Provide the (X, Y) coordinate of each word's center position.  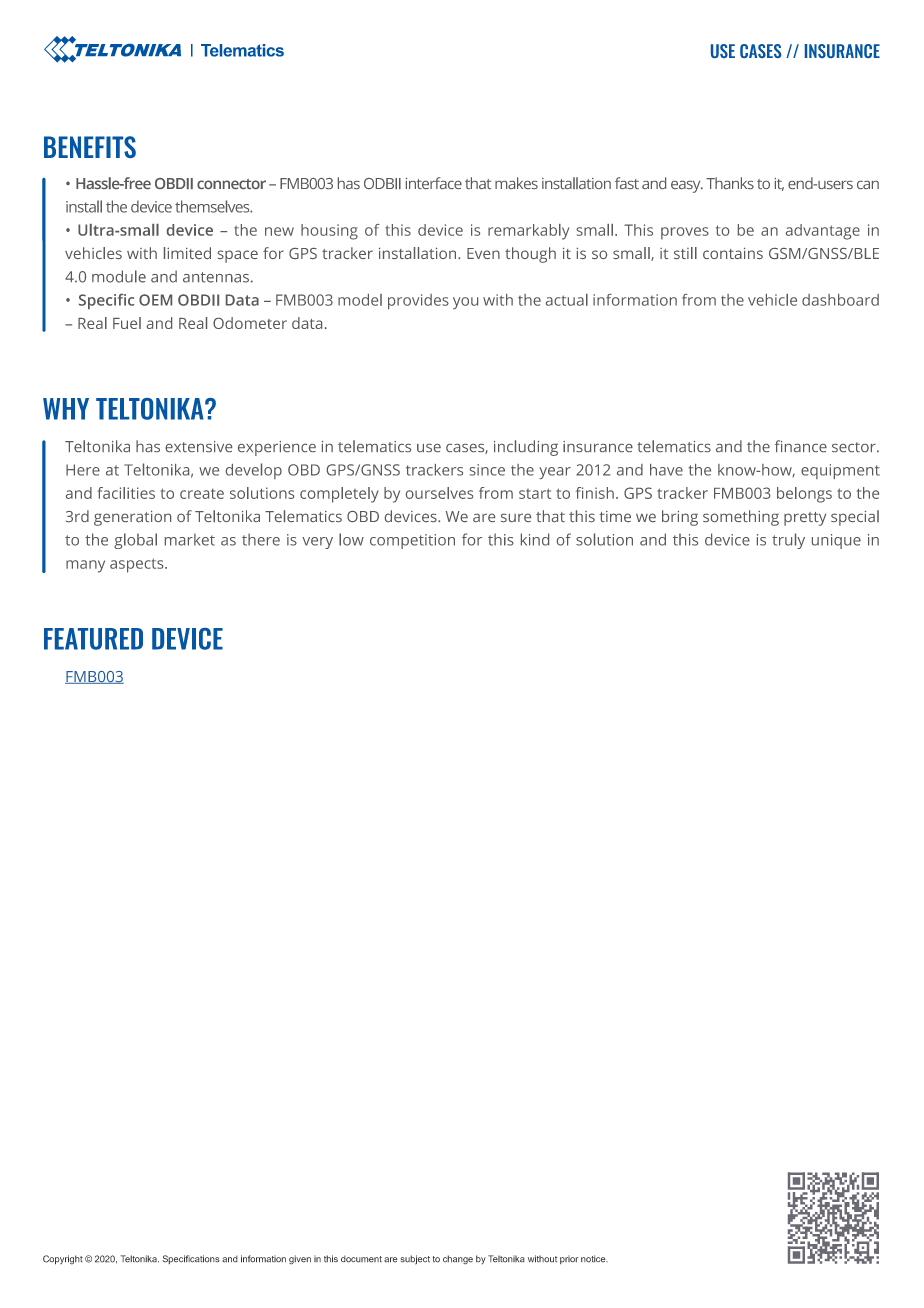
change (458, 1260)
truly (788, 541)
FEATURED (93, 639)
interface (434, 183)
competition (412, 541)
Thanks (730, 183)
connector (231, 184)
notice (594, 1259)
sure (516, 517)
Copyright (63, 1260)
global (135, 541)
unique (836, 541)
